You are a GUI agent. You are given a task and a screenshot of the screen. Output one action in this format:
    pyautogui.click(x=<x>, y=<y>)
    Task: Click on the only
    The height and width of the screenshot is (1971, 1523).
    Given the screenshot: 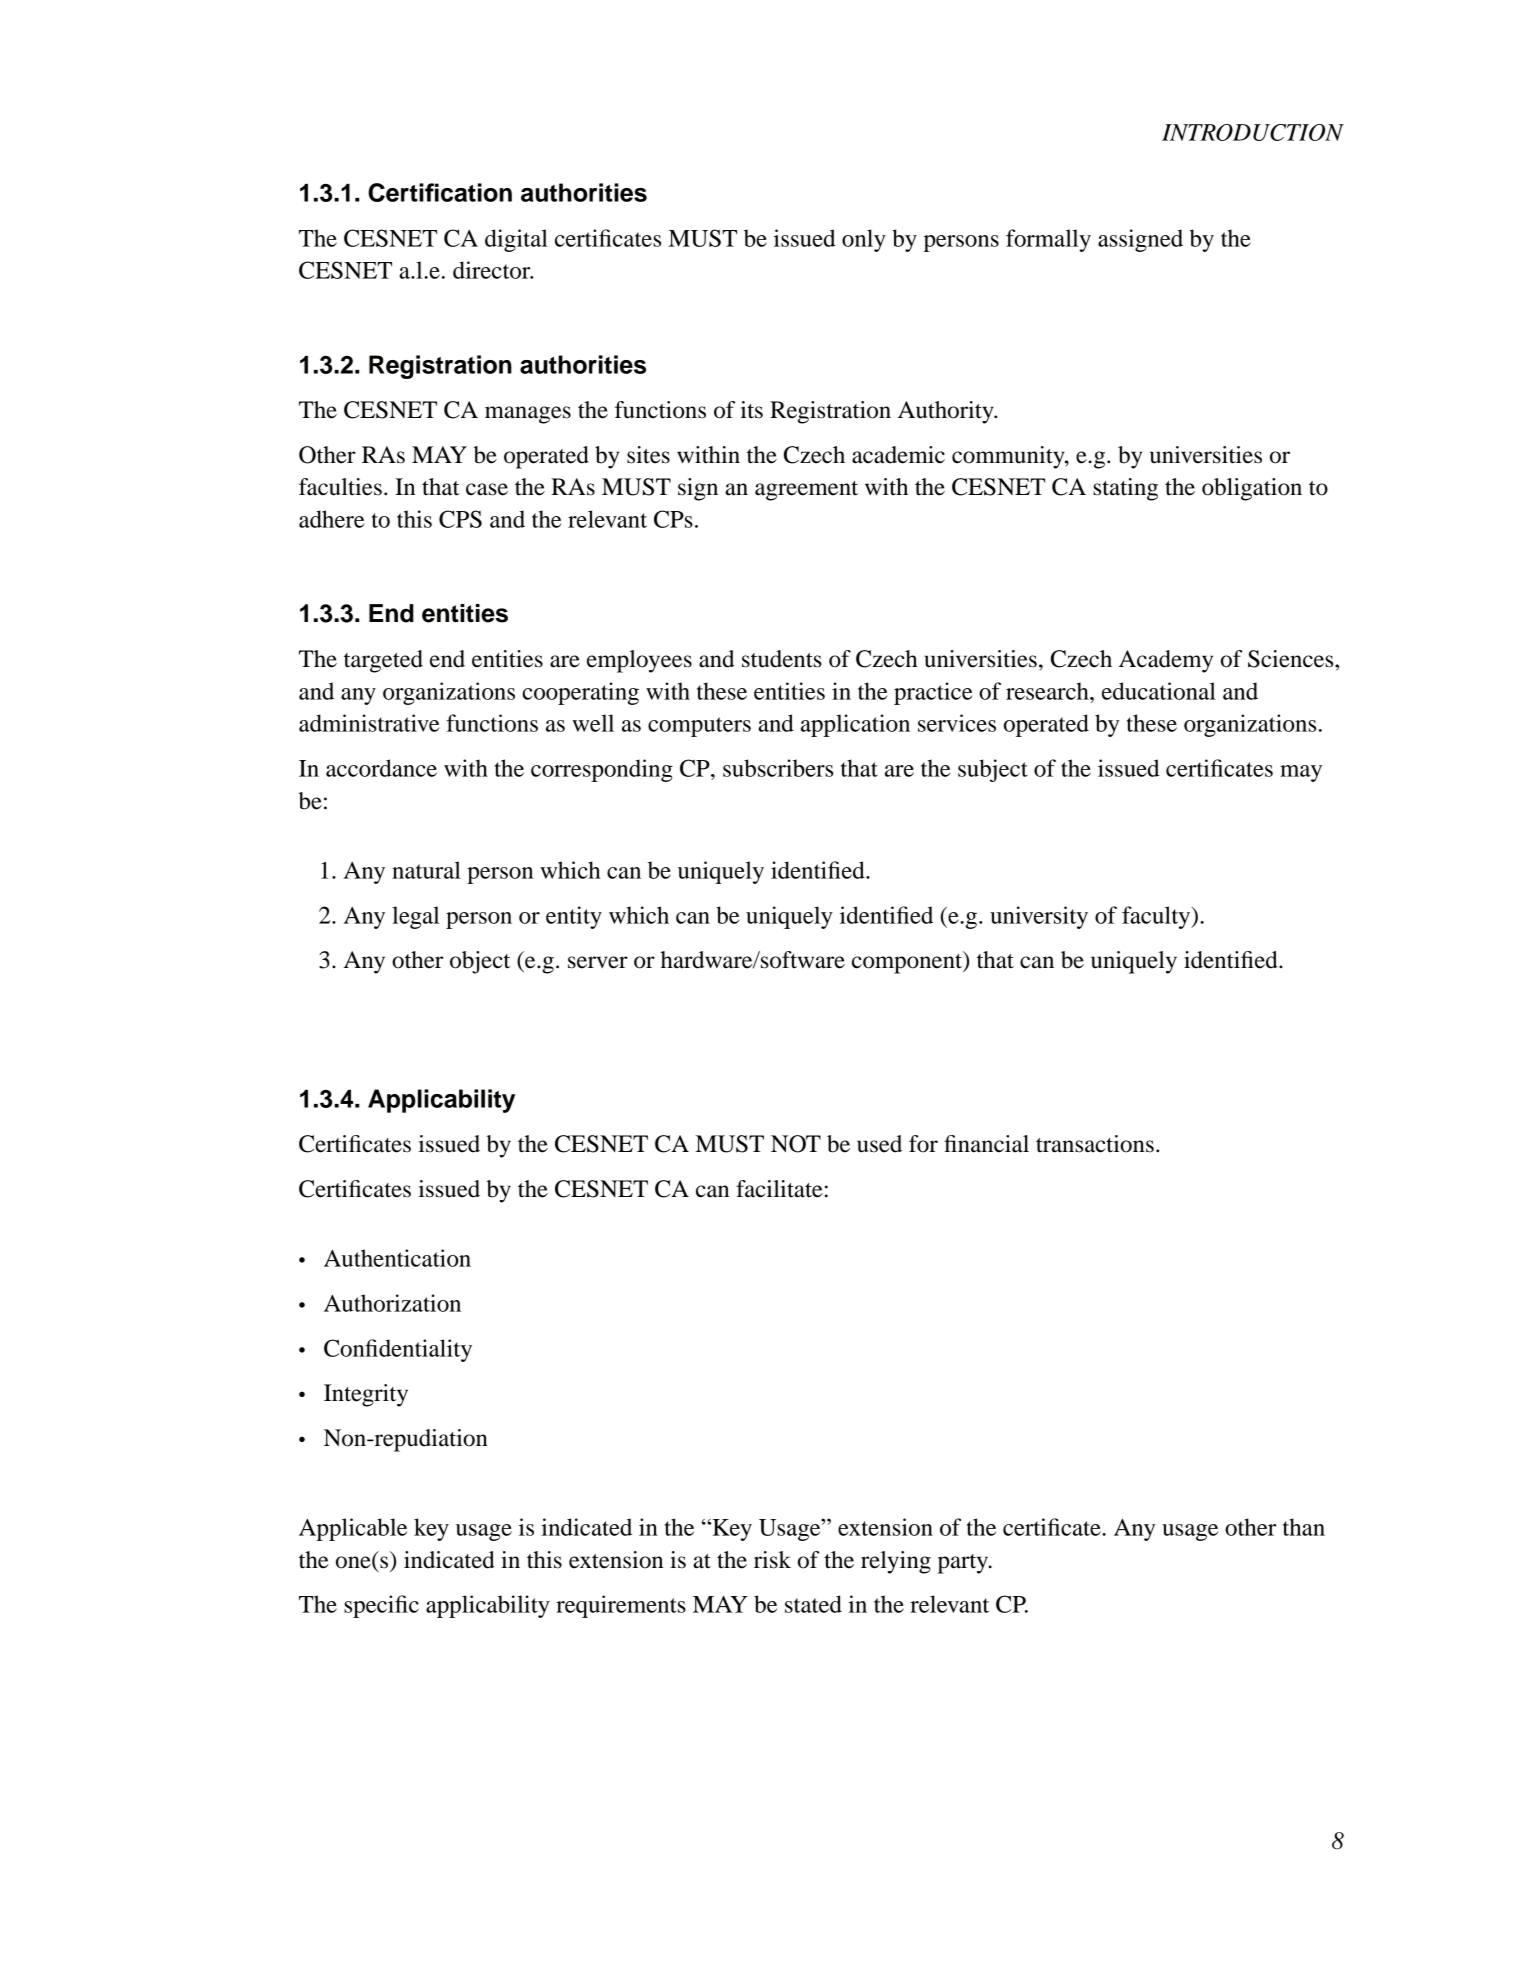 What is the action you would take?
    pyautogui.click(x=864, y=240)
